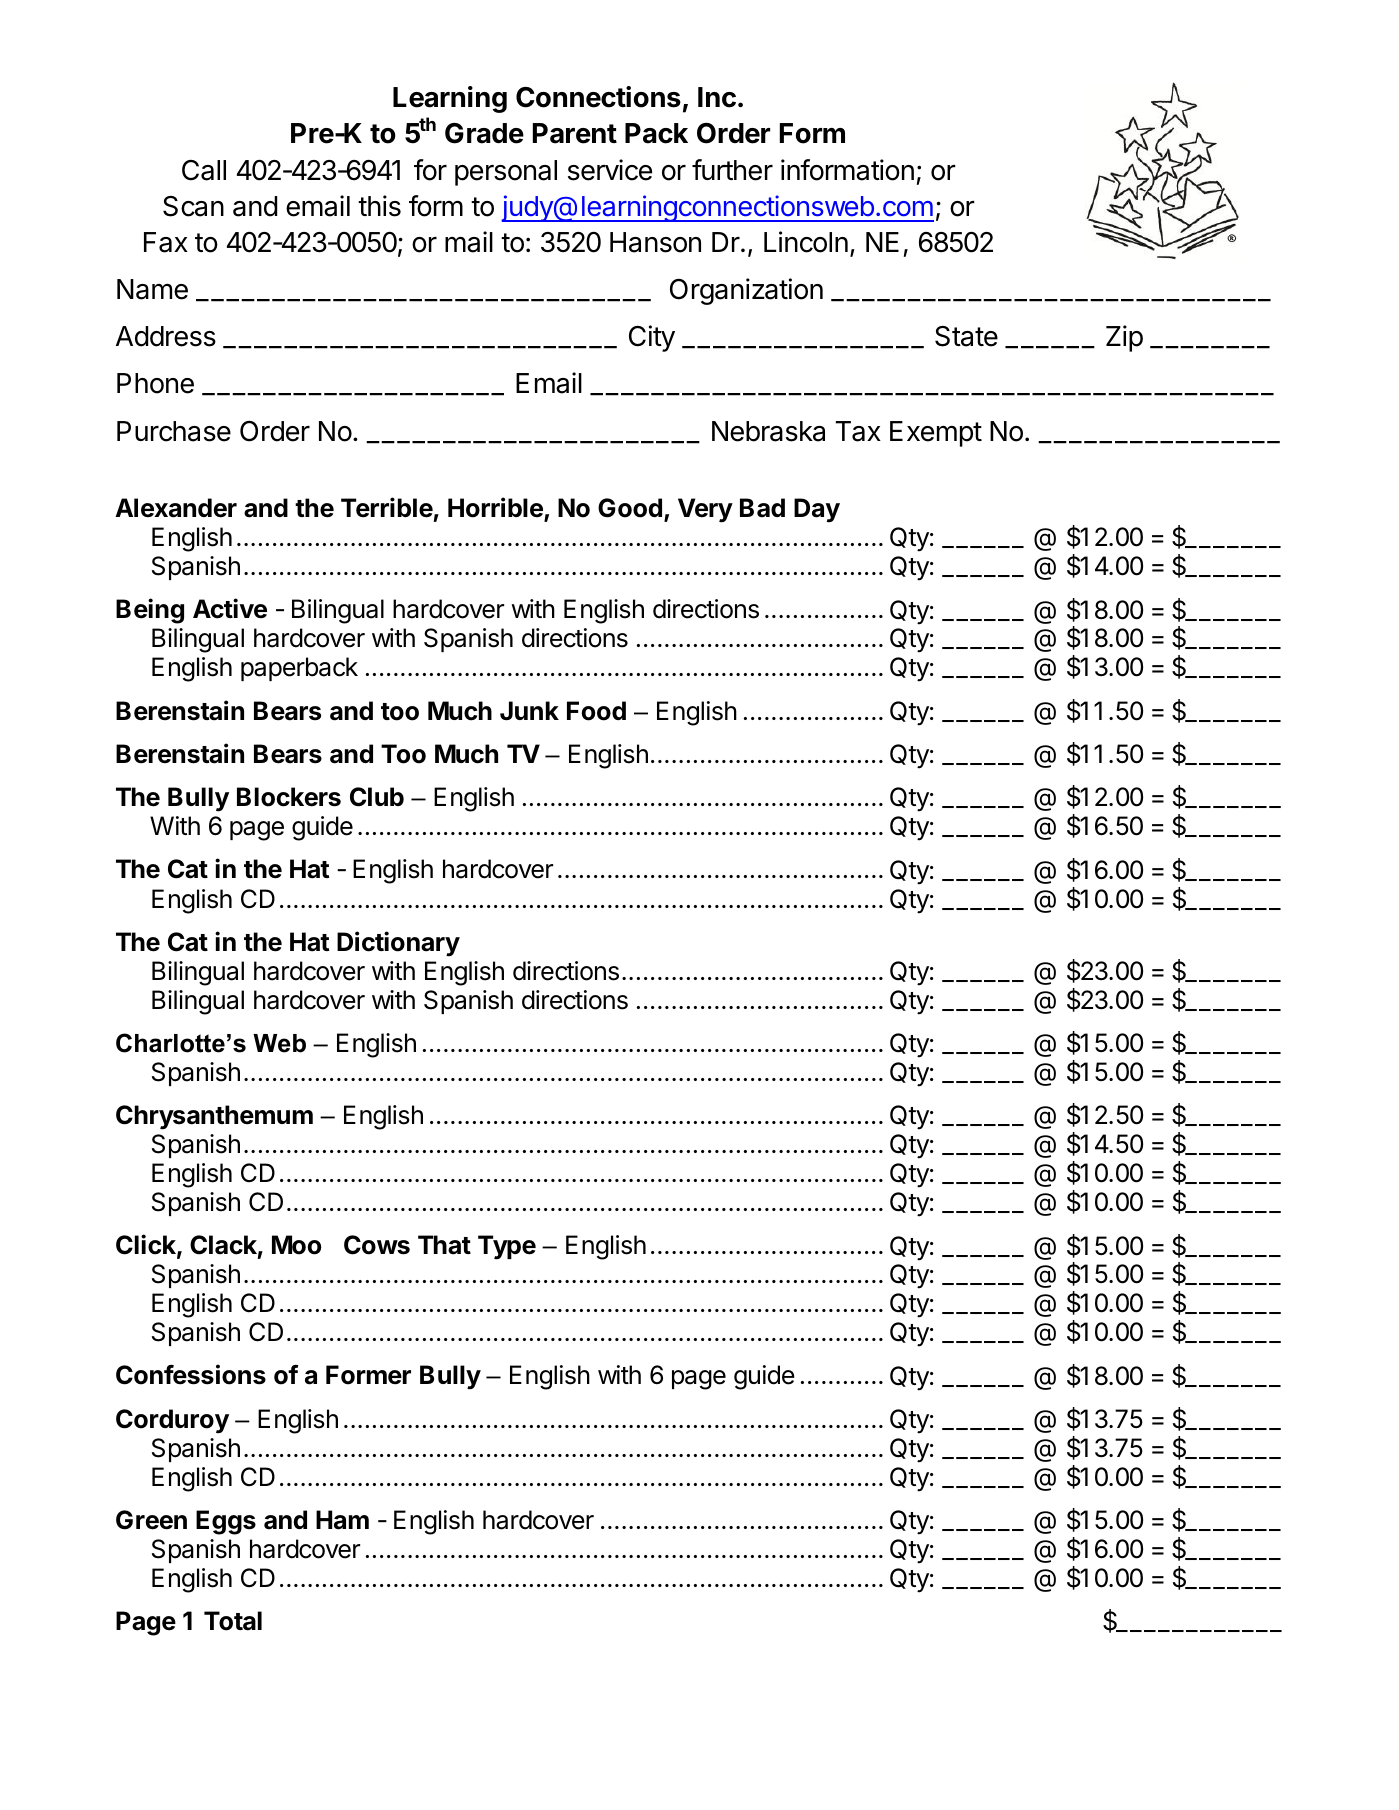 The height and width of the screenshot is (1810, 1399). I want to click on service, so click(610, 170).
